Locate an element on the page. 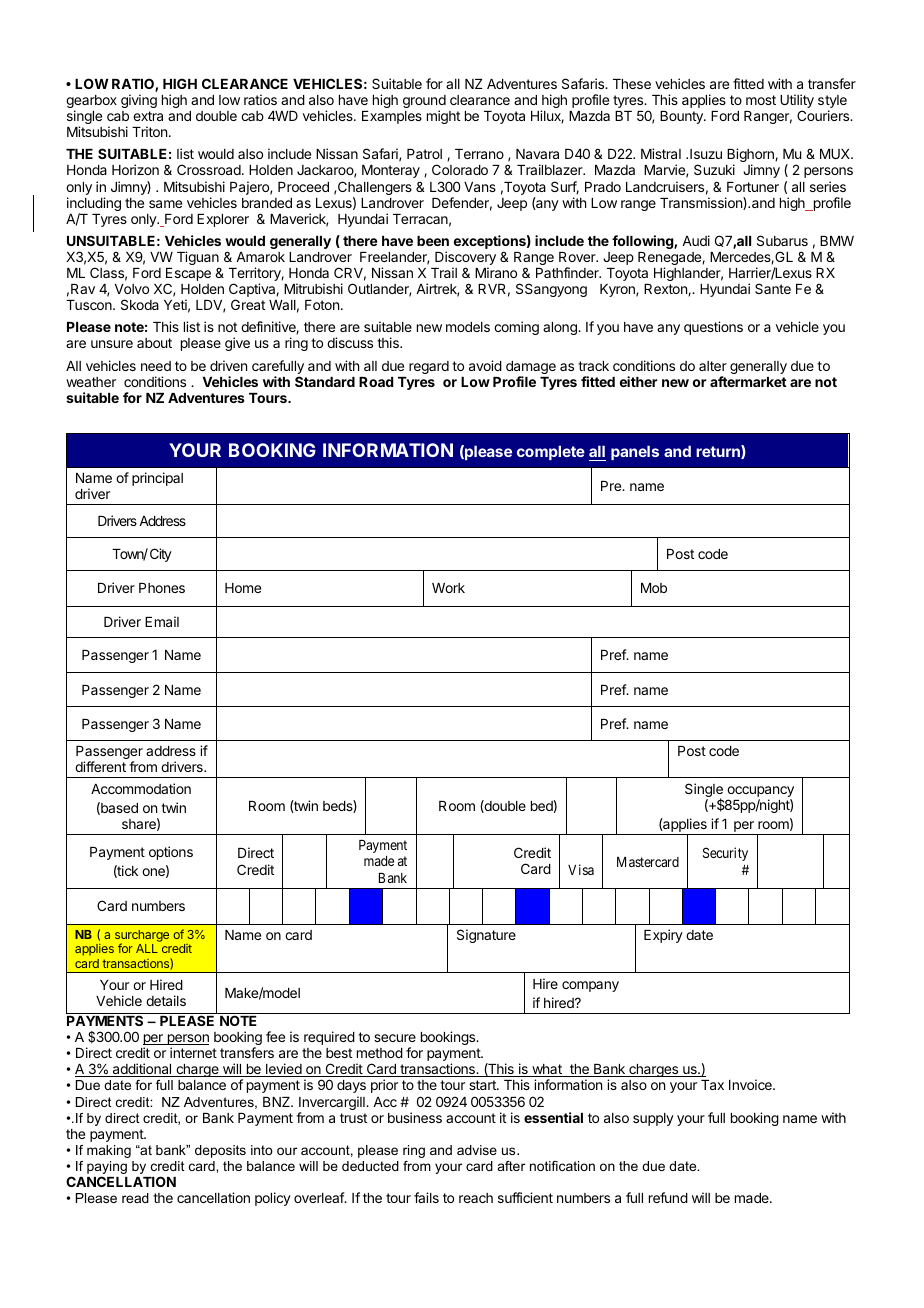 The image size is (924, 1308). deposits is located at coordinates (220, 1151).
